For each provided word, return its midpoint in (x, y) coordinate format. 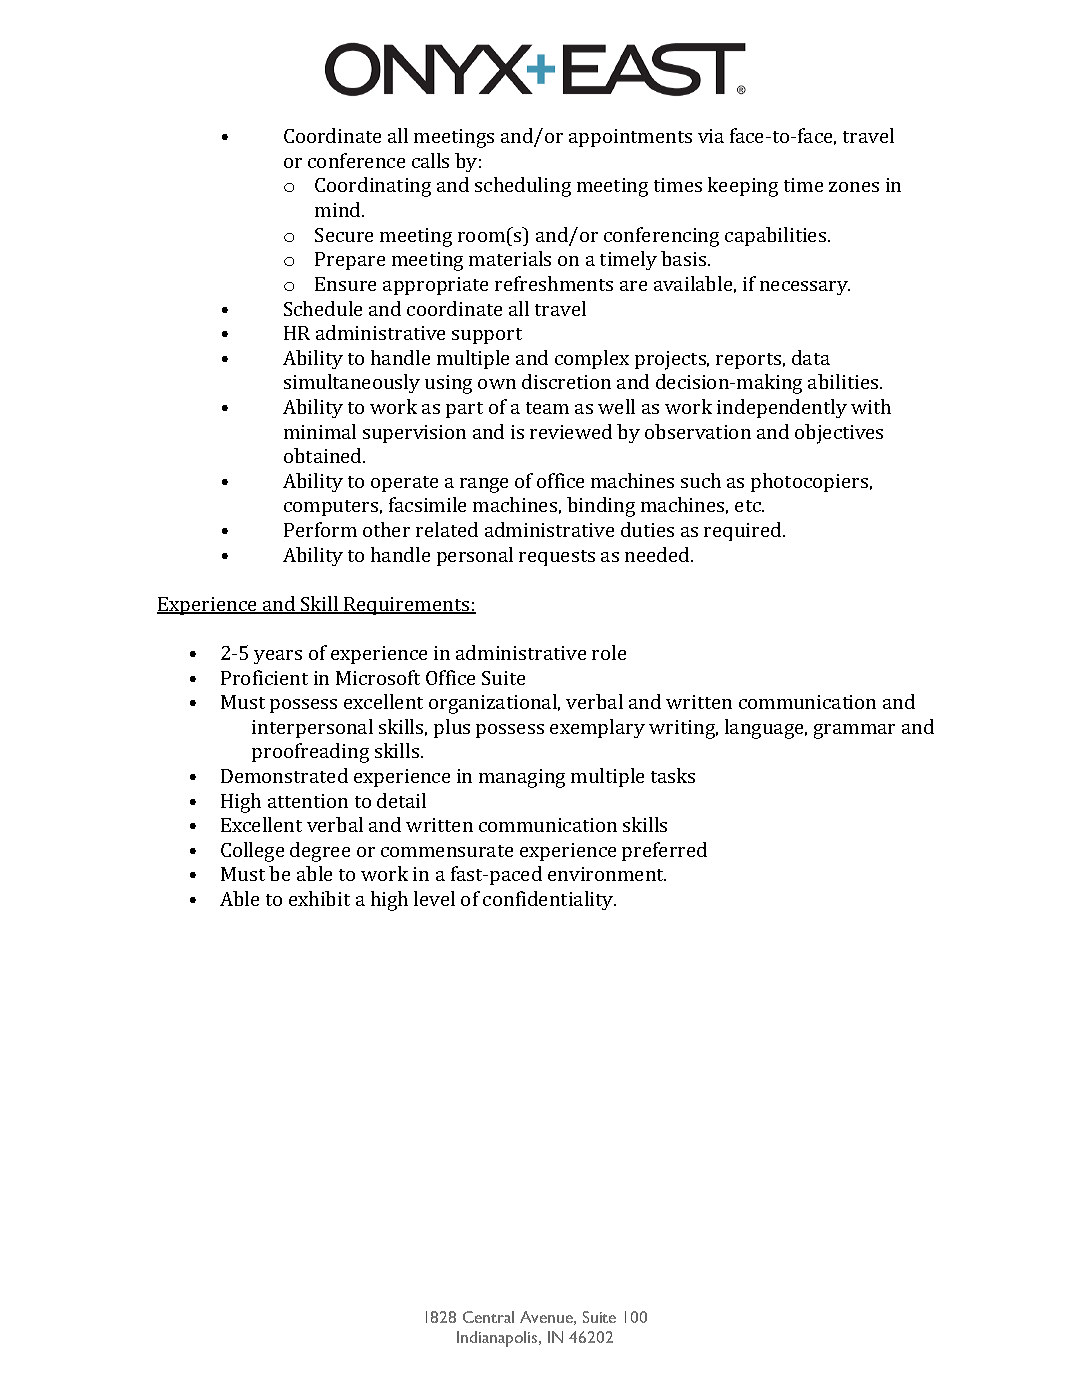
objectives (839, 434)
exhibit (319, 898)
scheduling (523, 187)
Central (488, 1317)
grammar (854, 731)
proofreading (310, 753)
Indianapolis (498, 1339)
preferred (664, 851)
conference (356, 160)
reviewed (571, 431)
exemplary (597, 728)
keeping (743, 187)
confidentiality (549, 900)
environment (607, 874)
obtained (324, 455)
